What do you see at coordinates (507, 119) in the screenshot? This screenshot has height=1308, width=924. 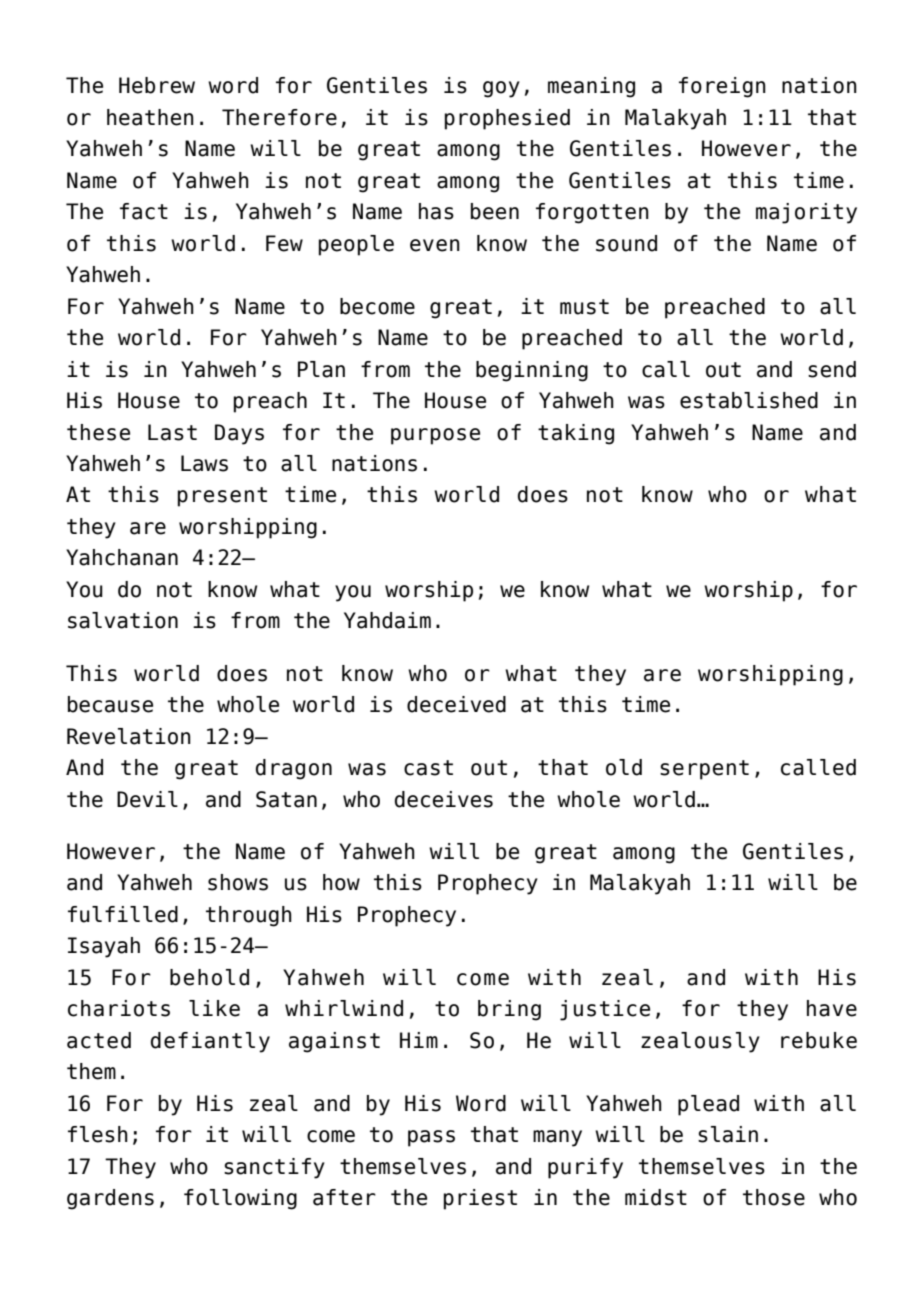 I see `prophesied` at bounding box center [507, 119].
